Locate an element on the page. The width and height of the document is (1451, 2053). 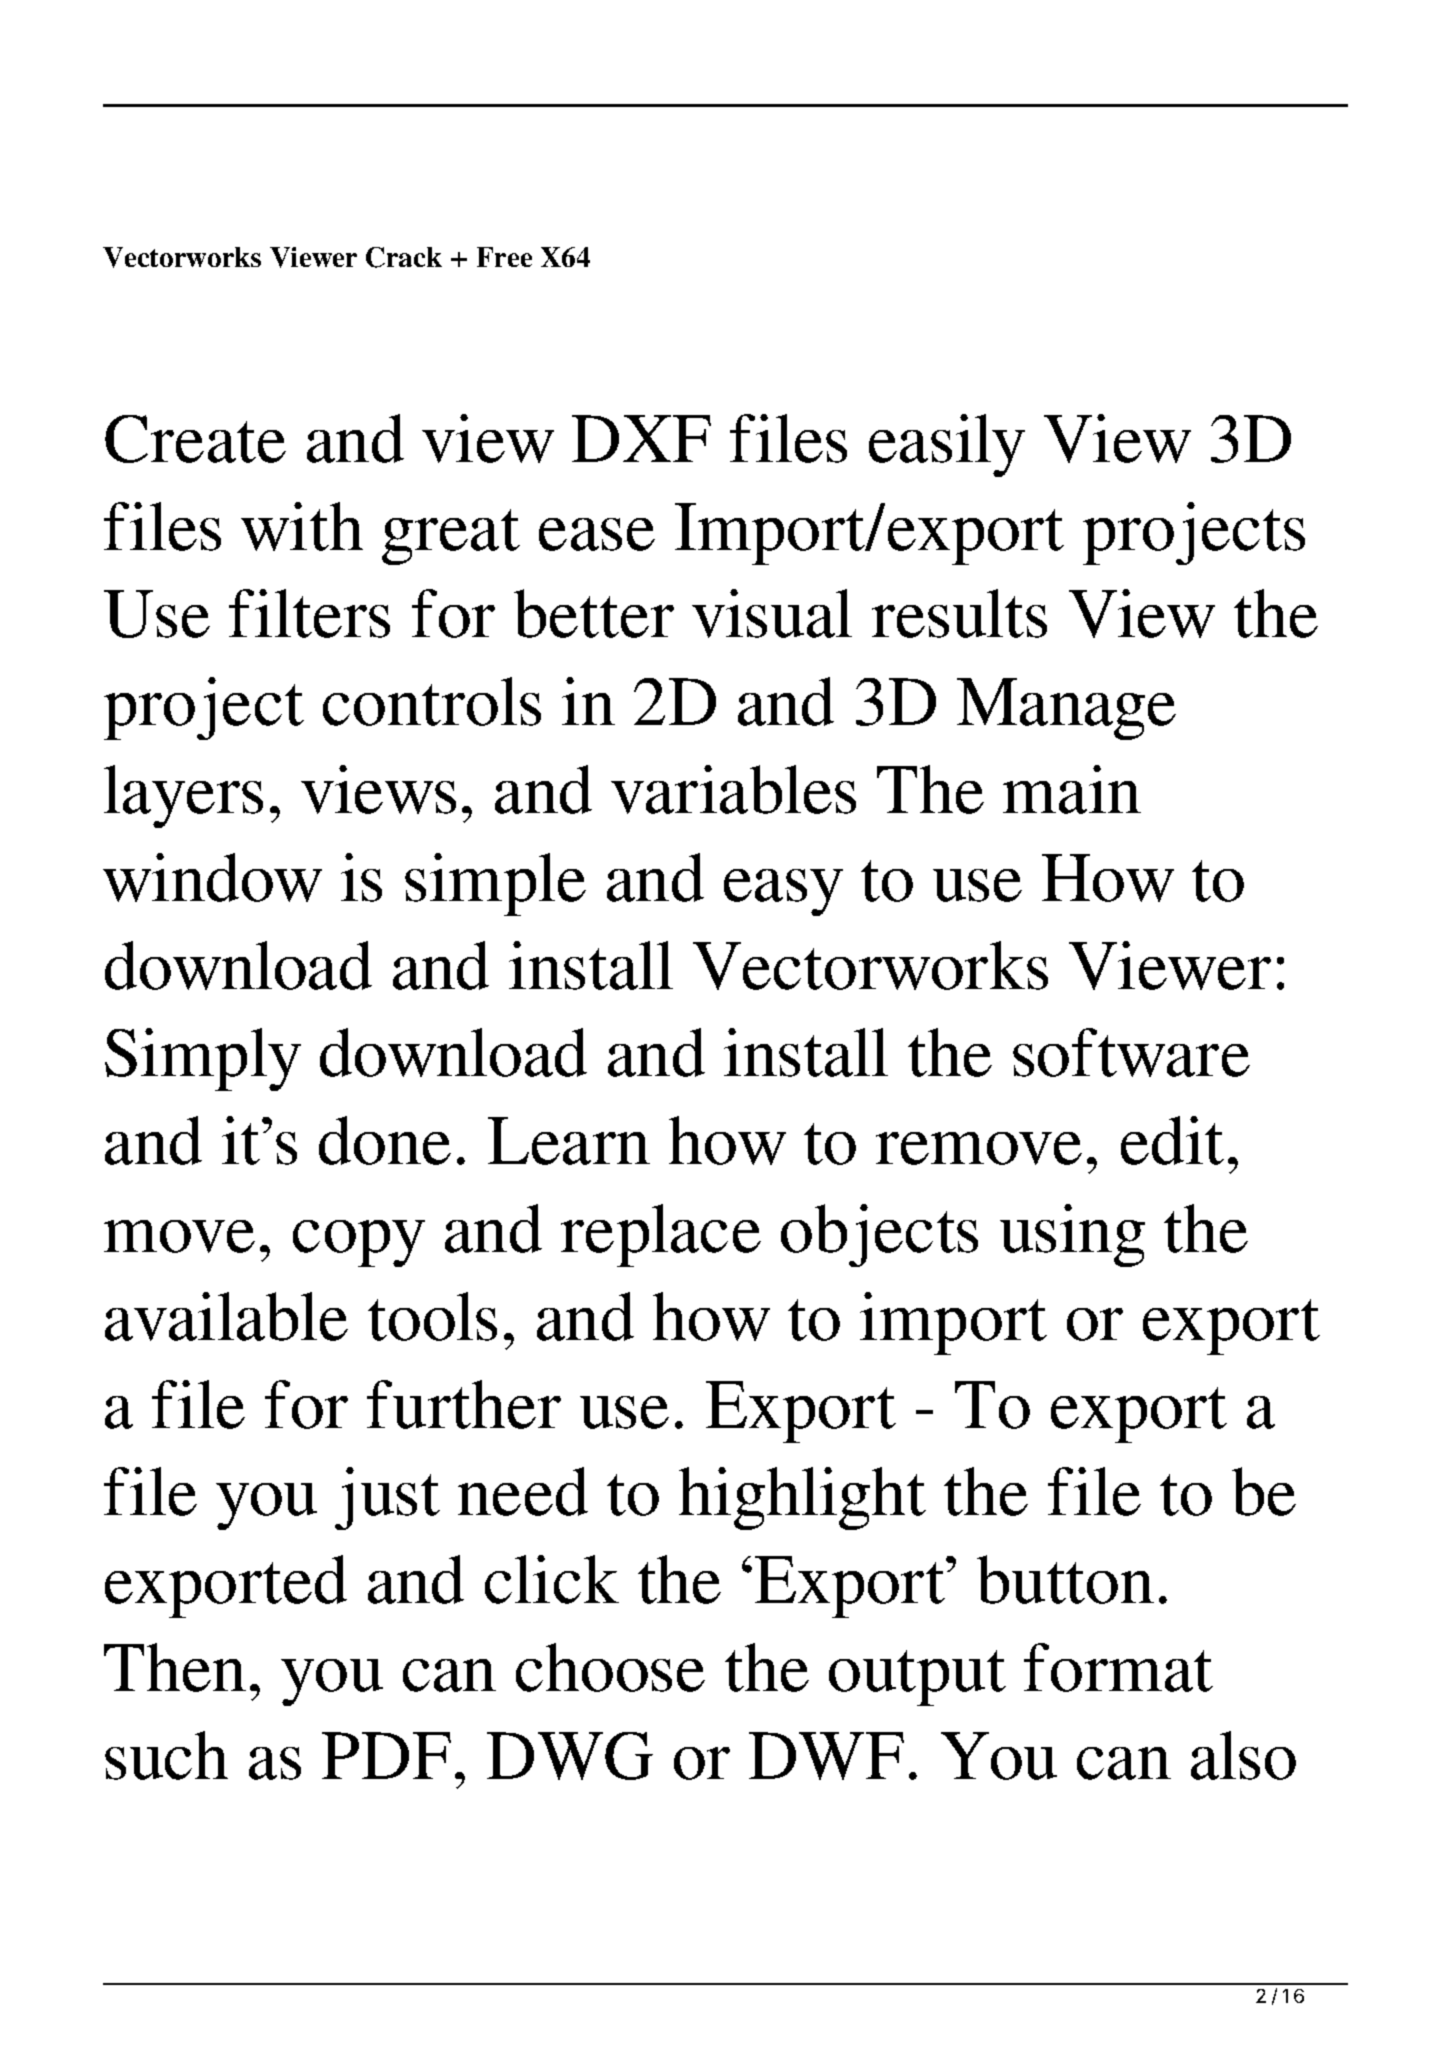
choose is located at coordinates (610, 1667).
